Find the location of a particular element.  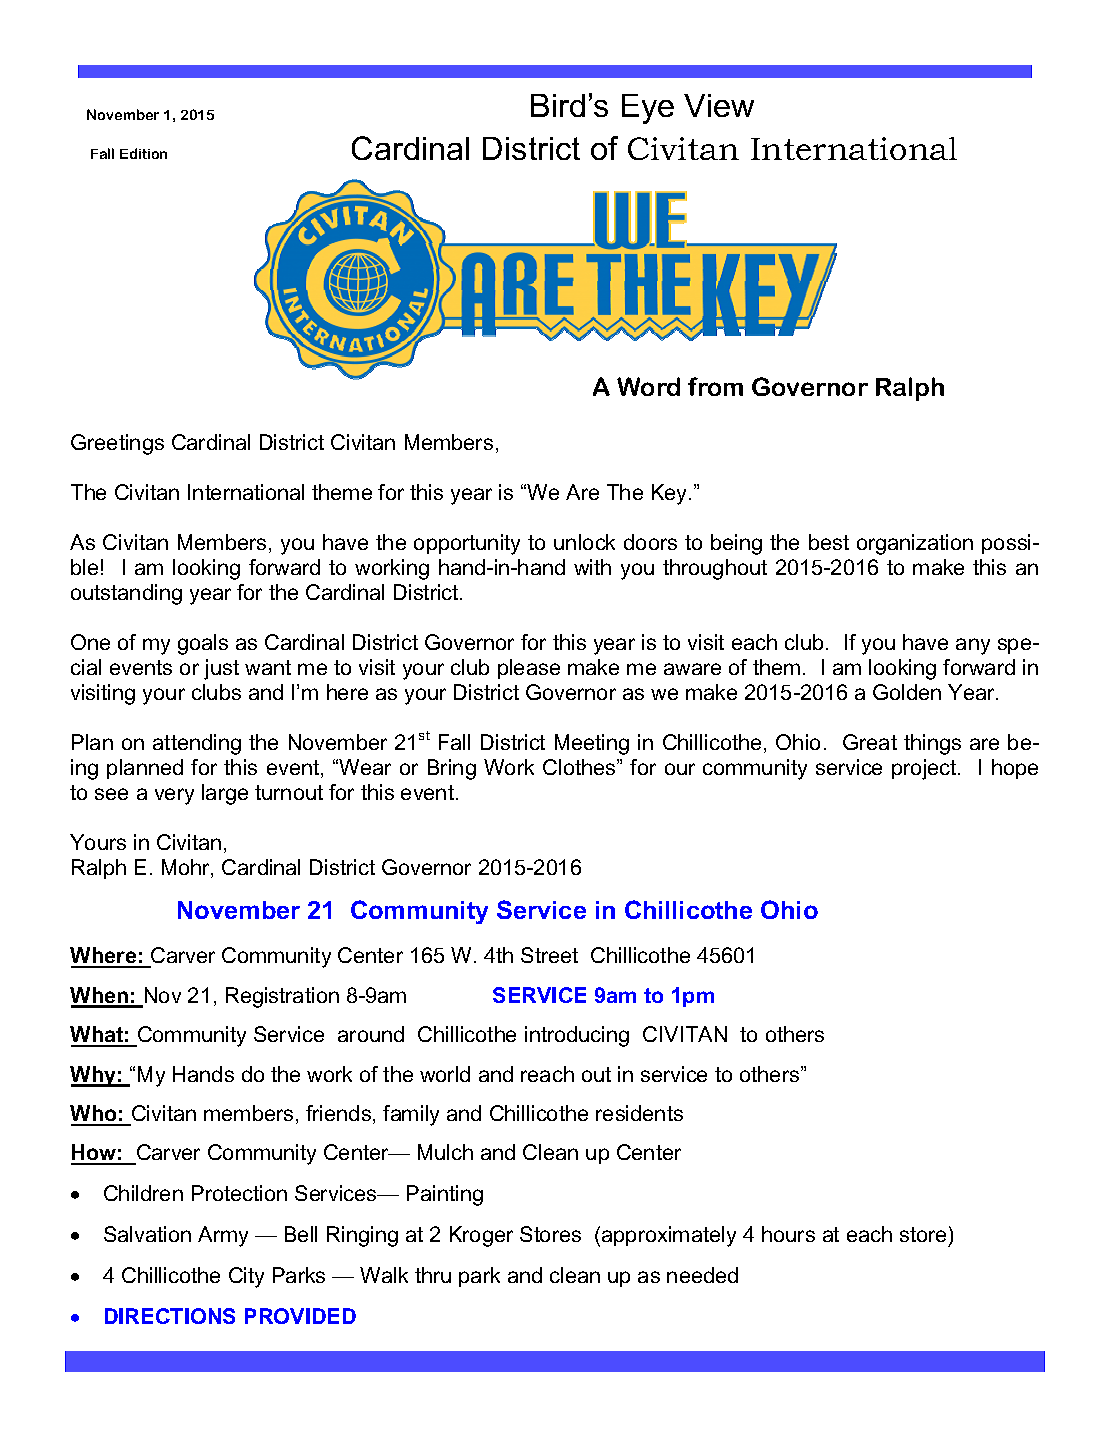

Kroger is located at coordinates (481, 1236).
